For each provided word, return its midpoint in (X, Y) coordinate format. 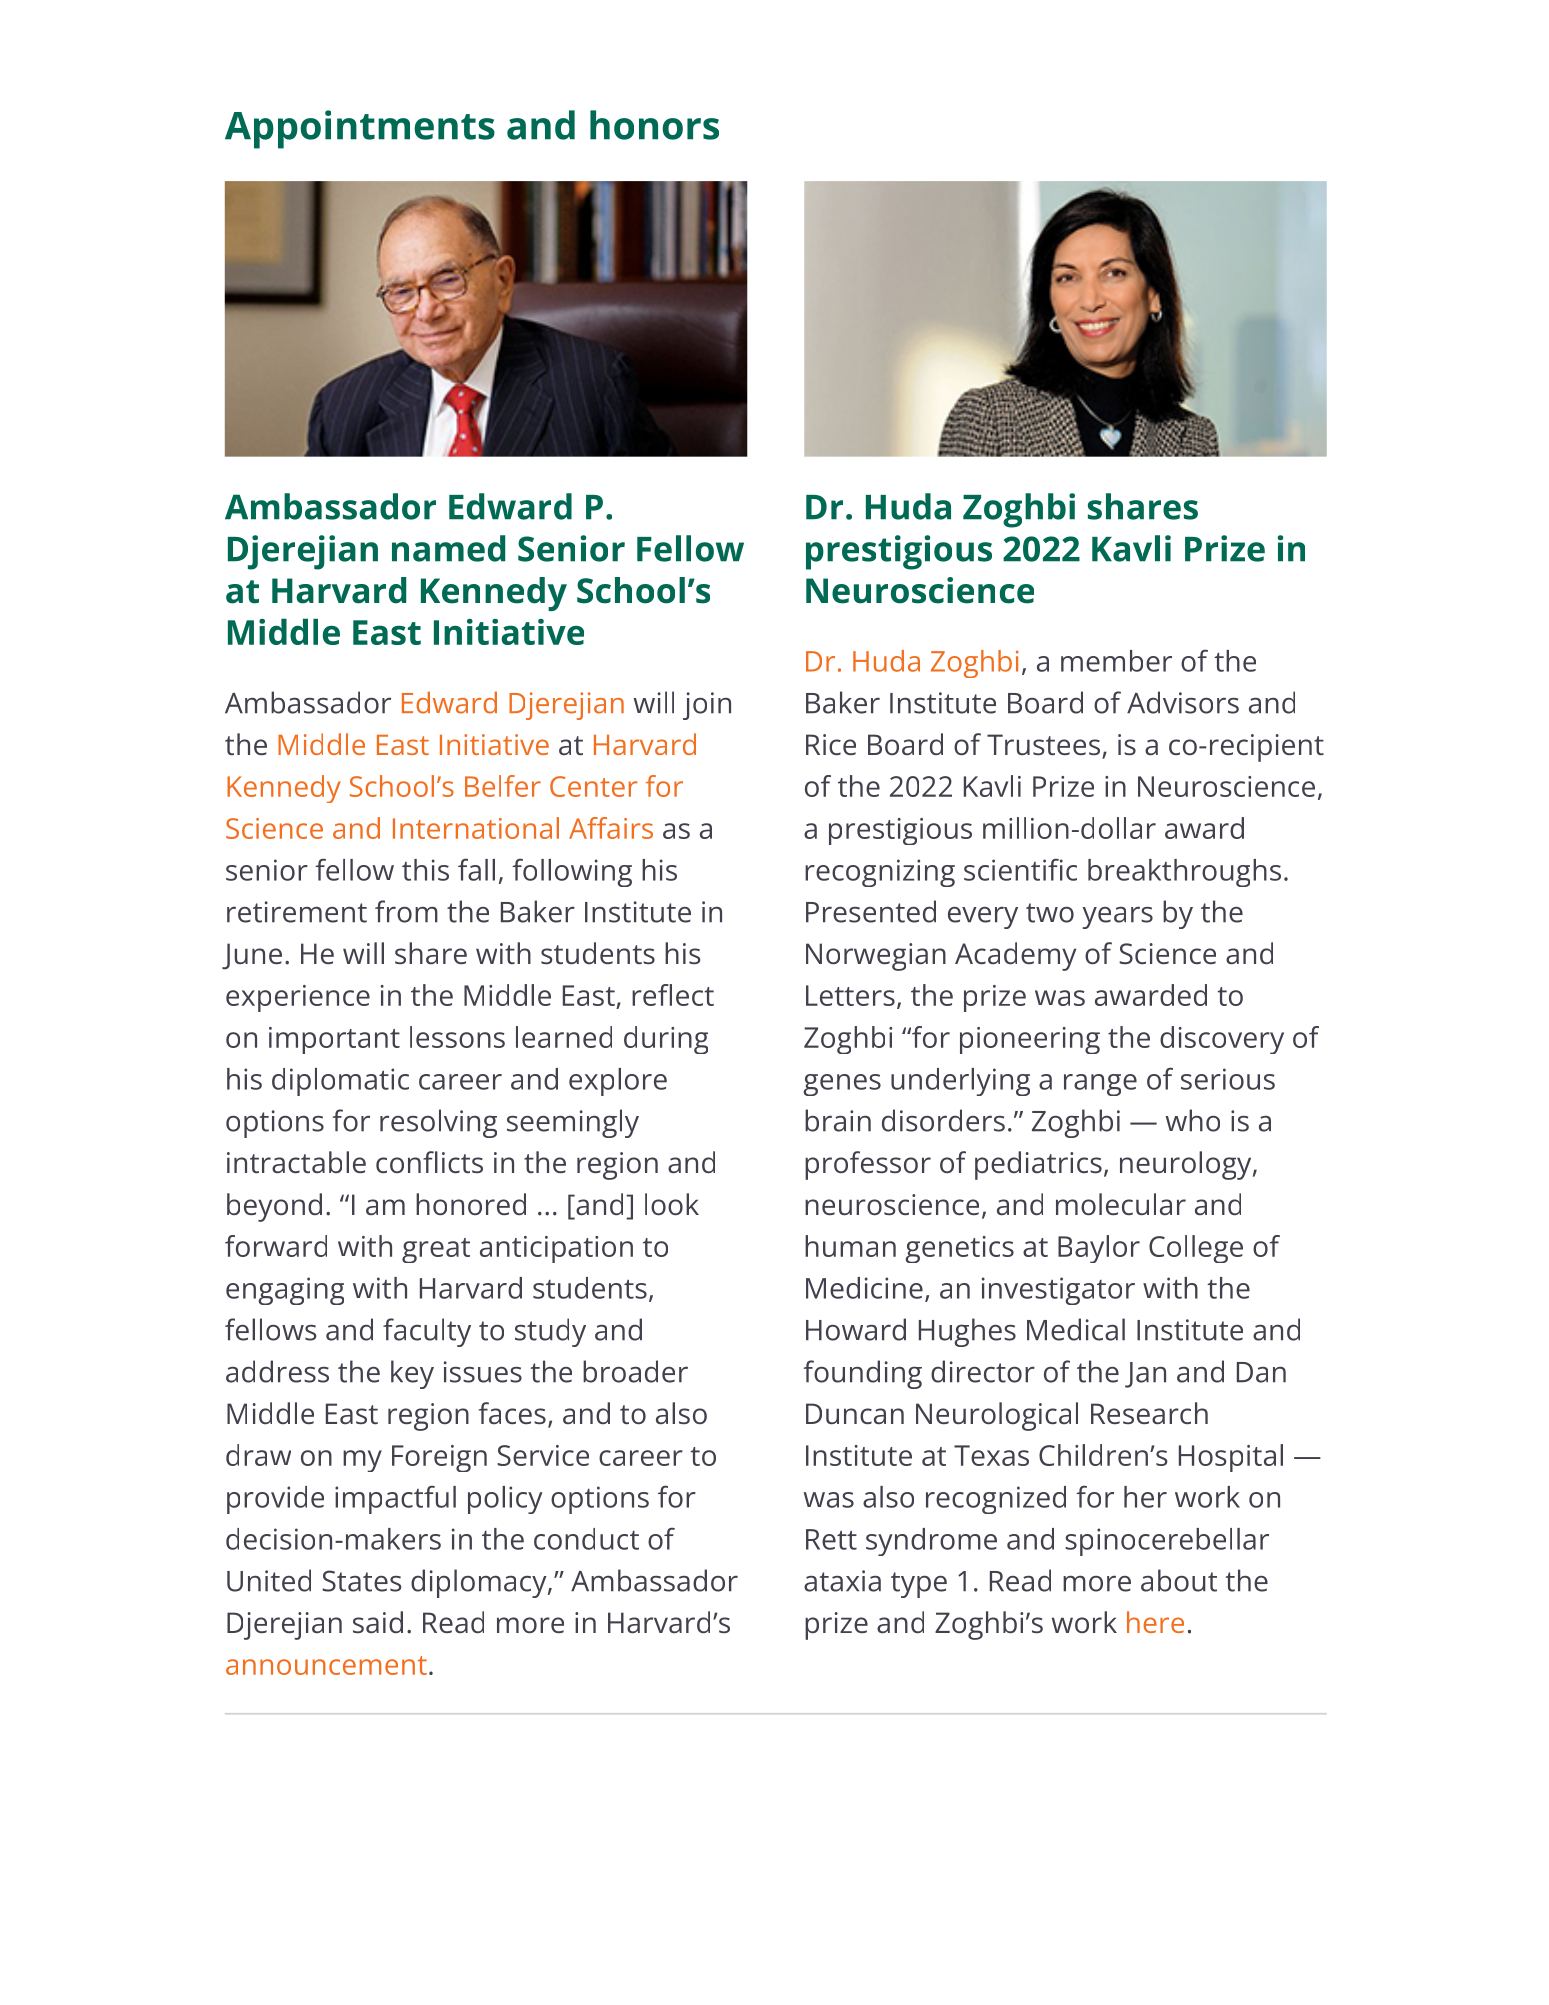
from (406, 911)
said (378, 1622)
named (448, 548)
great (436, 1250)
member (1116, 661)
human (850, 1246)
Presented (871, 911)
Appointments (360, 129)
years (1117, 917)
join (707, 706)
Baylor (1099, 1249)
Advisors (1183, 702)
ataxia (842, 1581)
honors (654, 125)
